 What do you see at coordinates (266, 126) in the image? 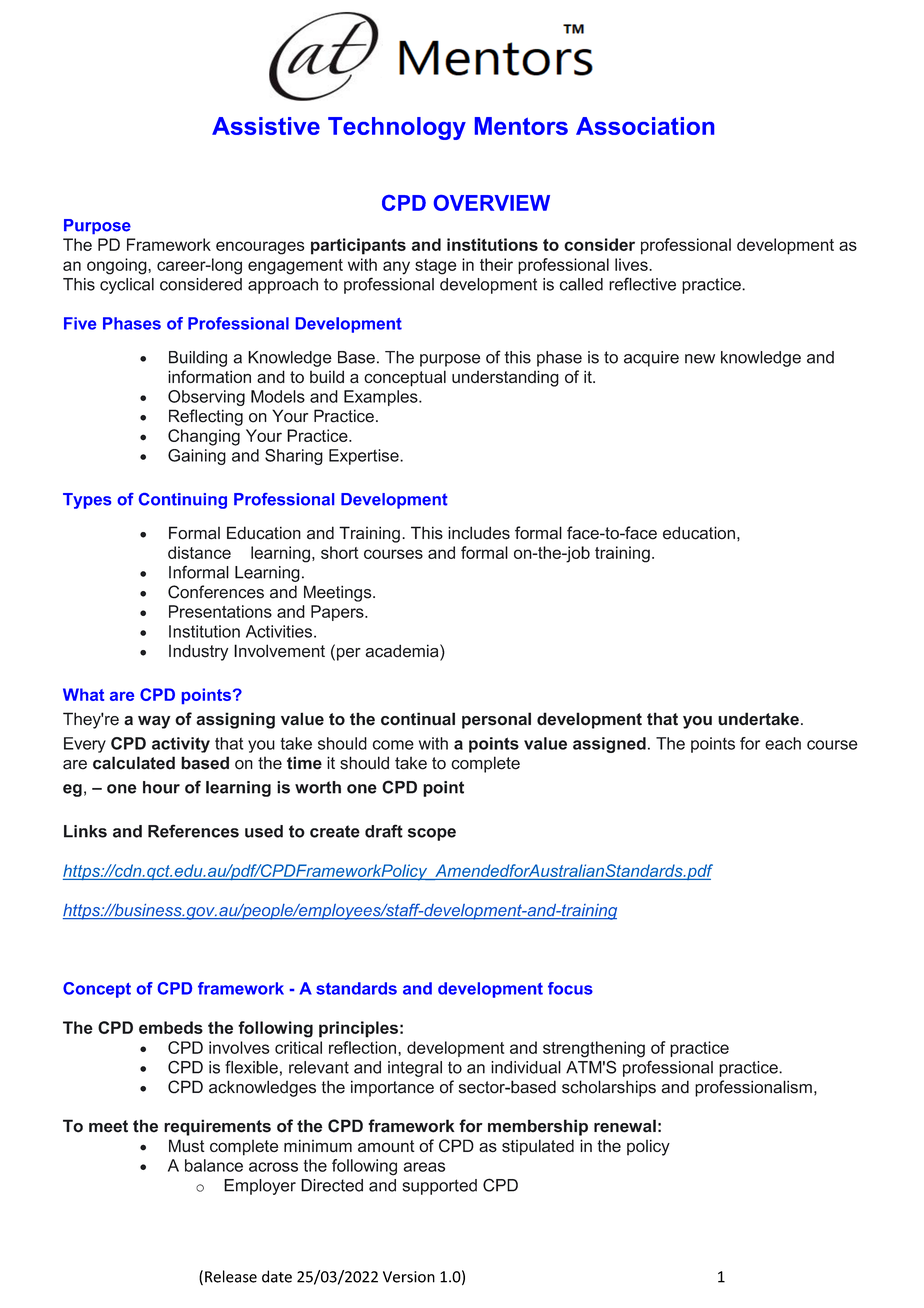
I see `Assistive` at bounding box center [266, 126].
